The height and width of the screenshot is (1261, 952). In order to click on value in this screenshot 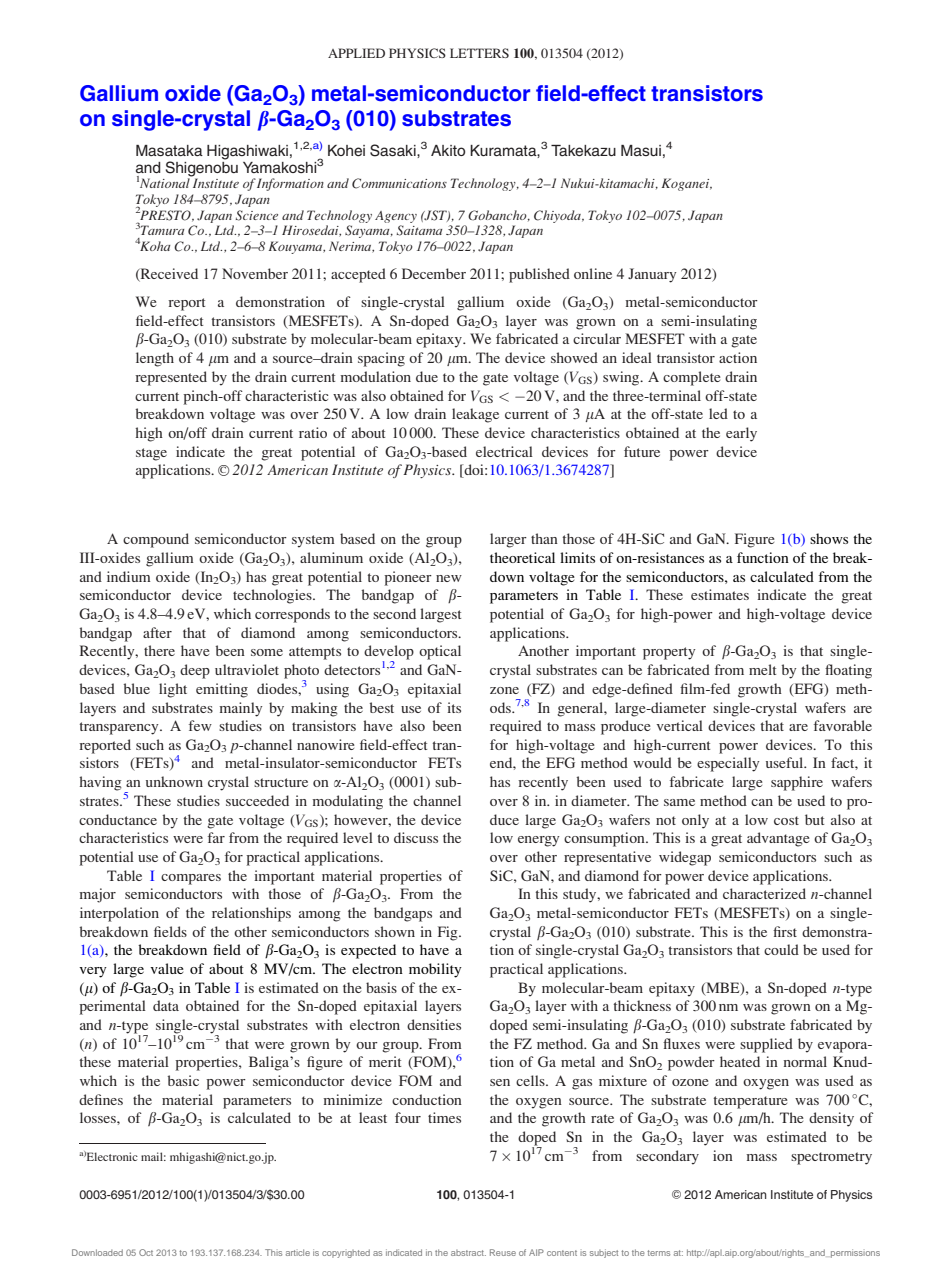, I will do `click(167, 968)`.
